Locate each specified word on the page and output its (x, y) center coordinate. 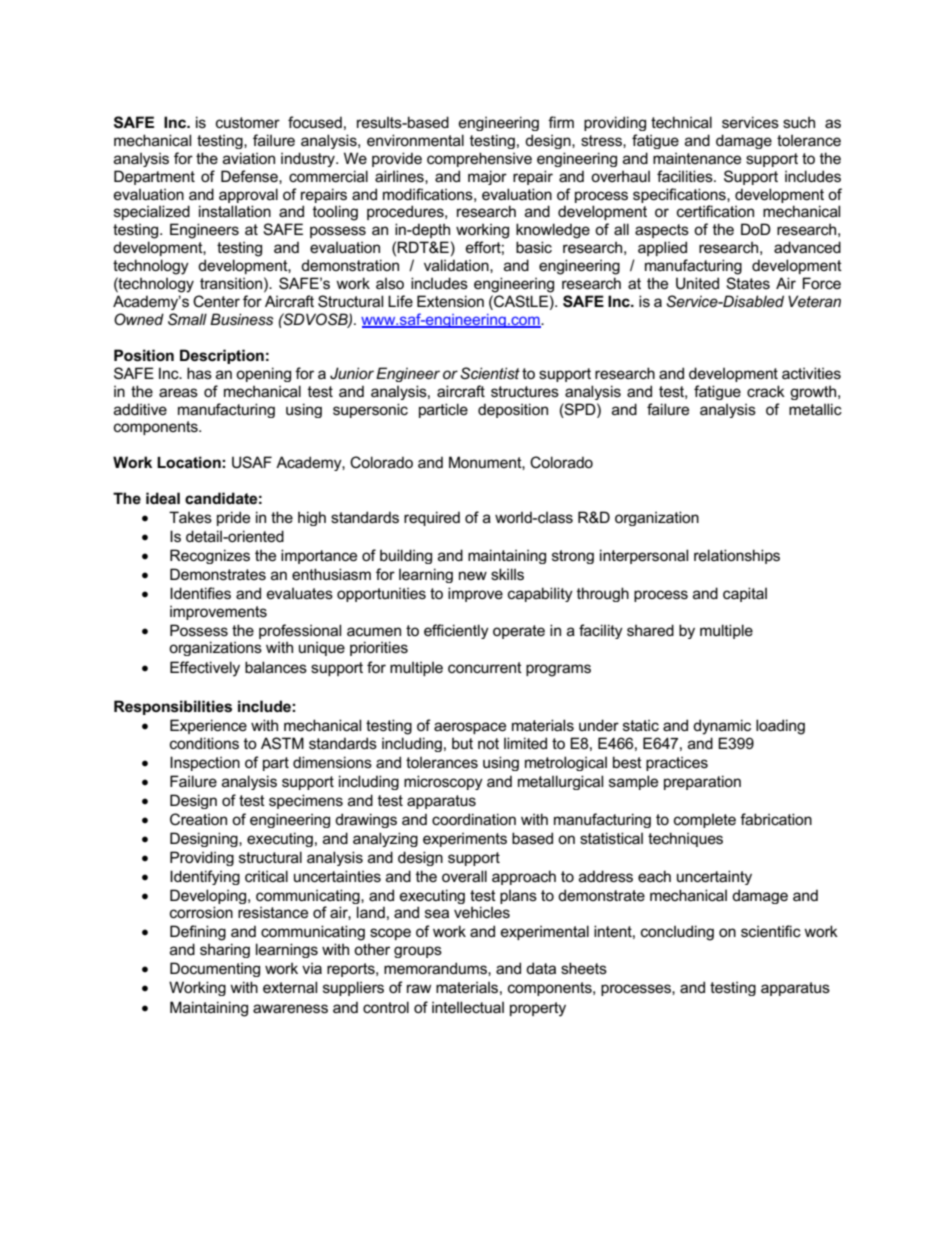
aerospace (470, 728)
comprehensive (479, 159)
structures (525, 391)
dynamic (722, 727)
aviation (249, 158)
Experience (208, 726)
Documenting (215, 969)
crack (766, 391)
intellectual (468, 1007)
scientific (771, 931)
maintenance (697, 158)
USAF (252, 462)
